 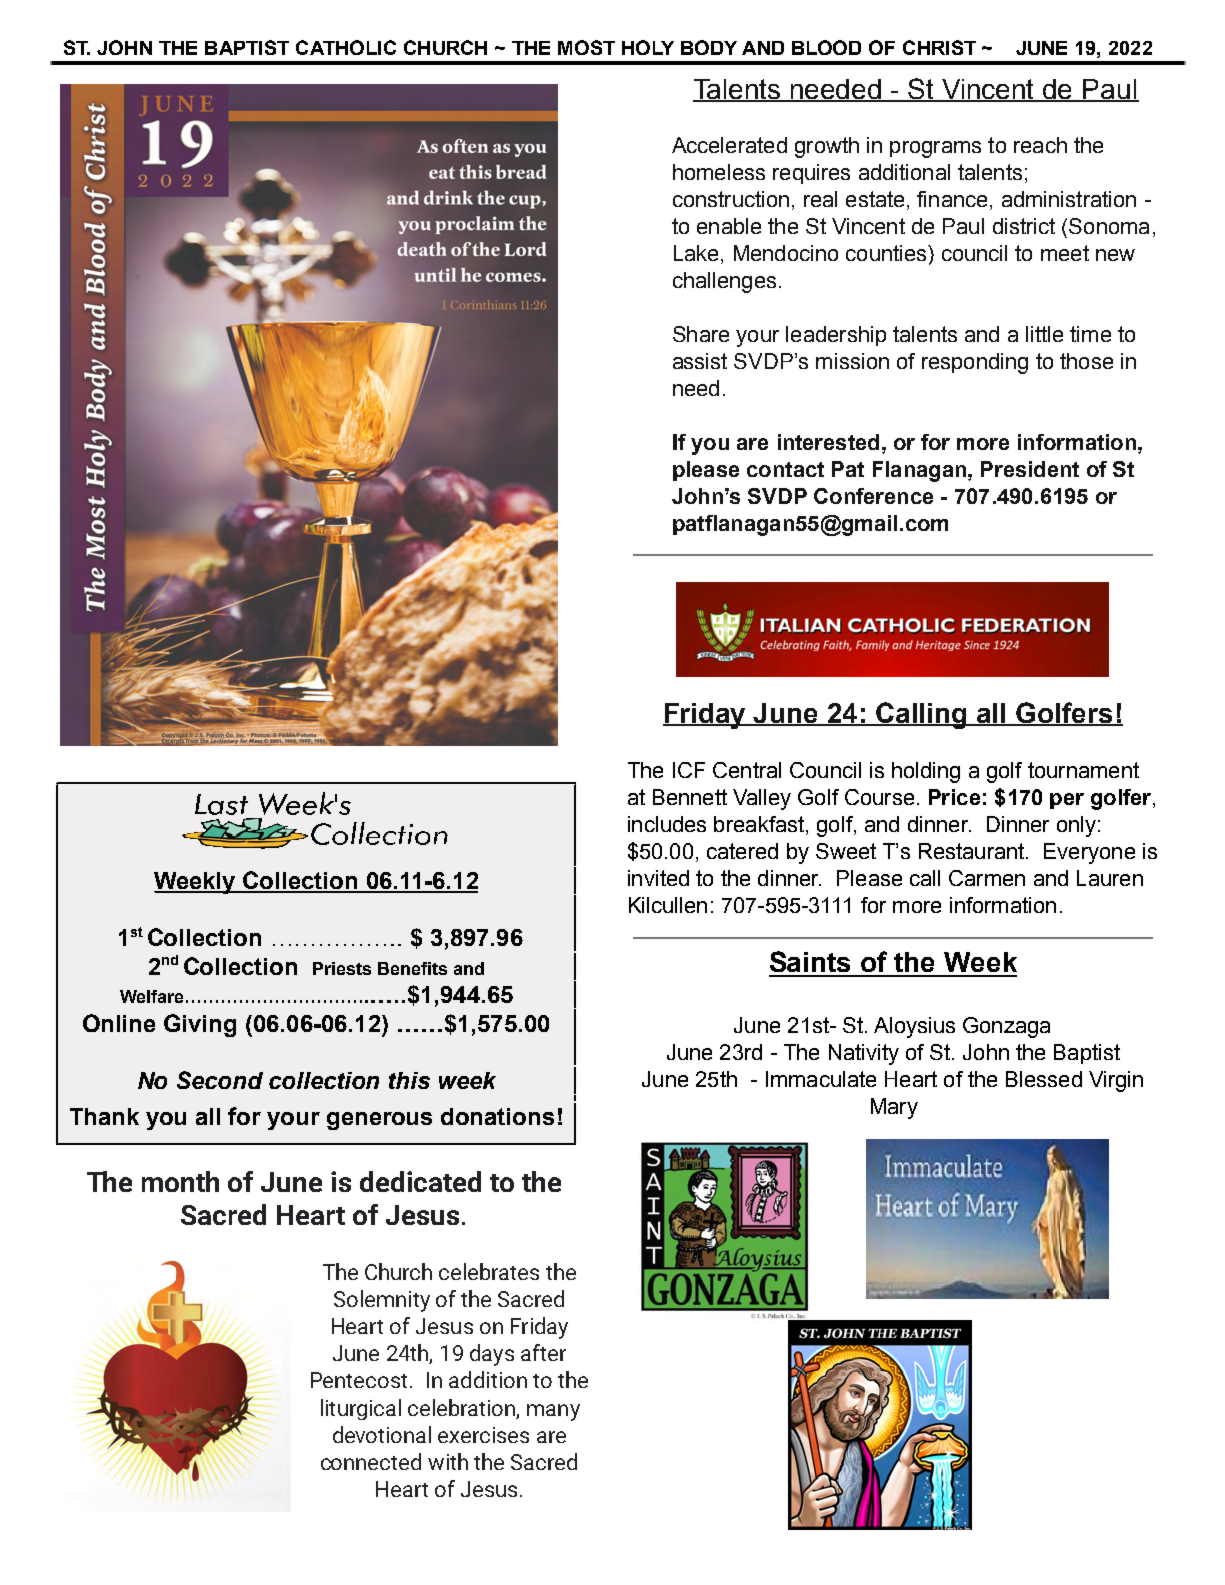 What do you see at coordinates (939, 47) in the document?
I see `CHRIST` at bounding box center [939, 47].
